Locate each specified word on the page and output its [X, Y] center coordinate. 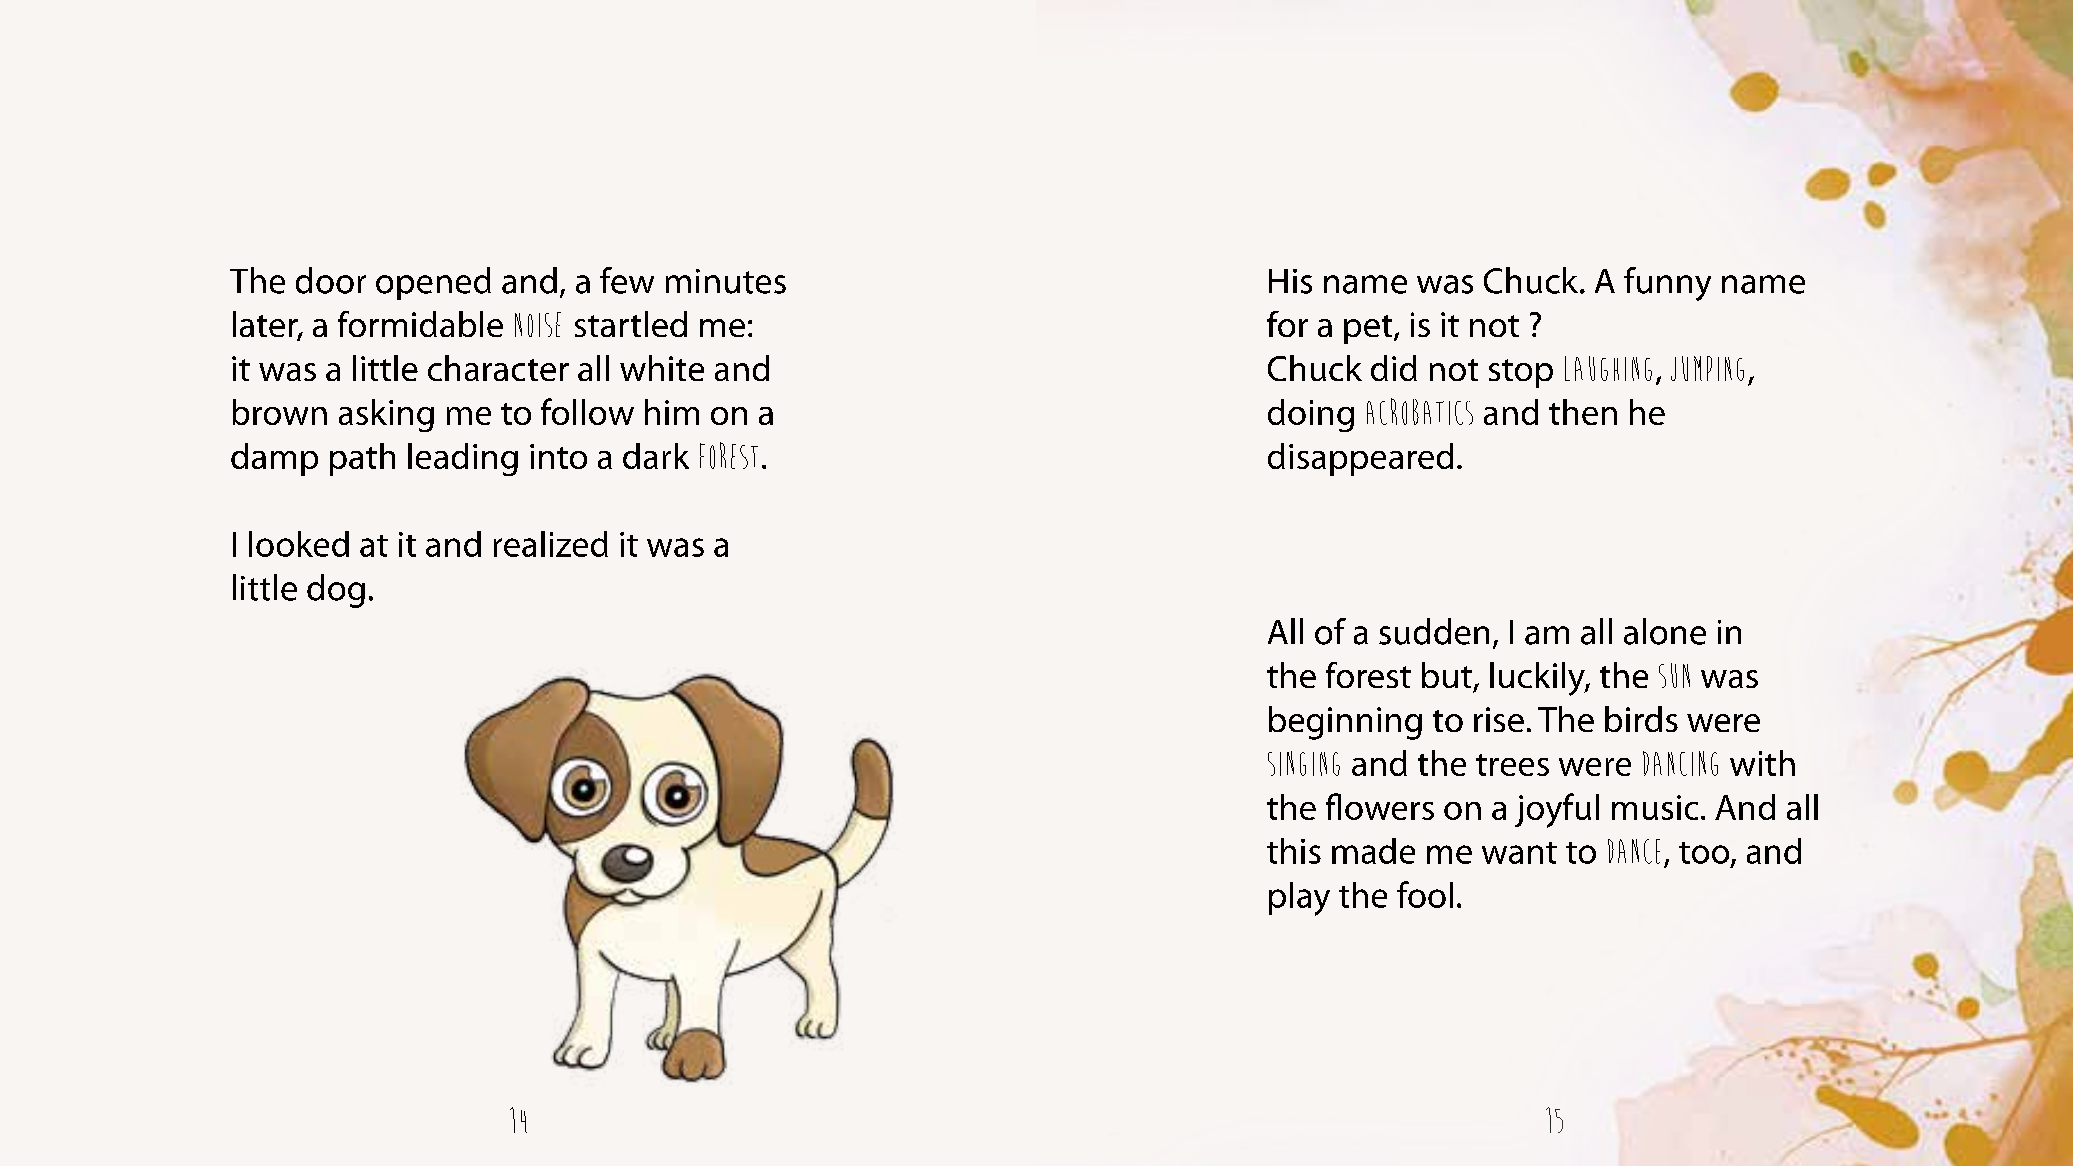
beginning [1345, 723]
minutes [726, 281]
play [1299, 899]
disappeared [1360, 459]
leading [463, 459]
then [1583, 412]
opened [433, 283]
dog [336, 591]
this [1294, 851]
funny [1667, 284]
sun [1674, 675]
